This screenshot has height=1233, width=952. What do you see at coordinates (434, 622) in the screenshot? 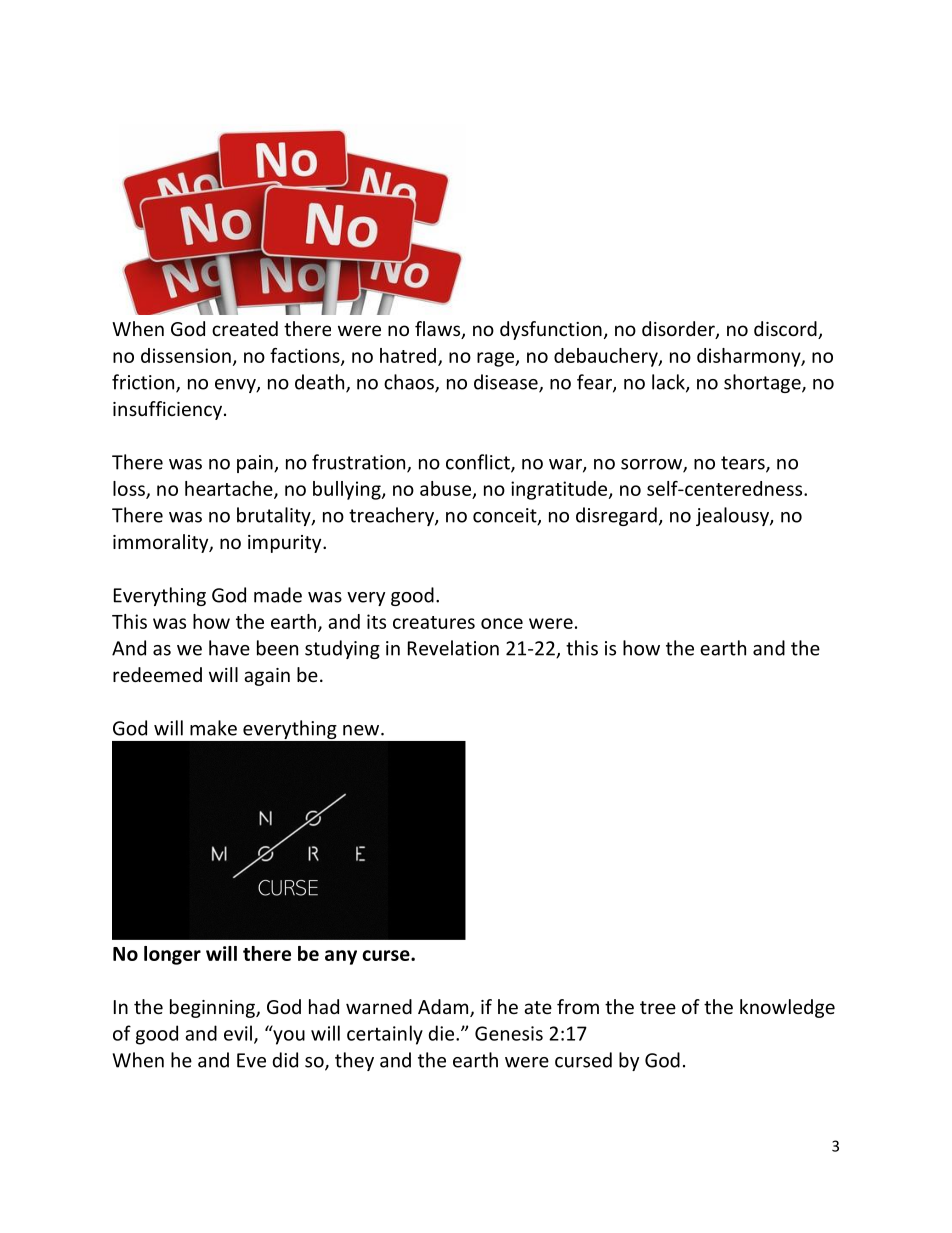
I see `creatures` at bounding box center [434, 622].
